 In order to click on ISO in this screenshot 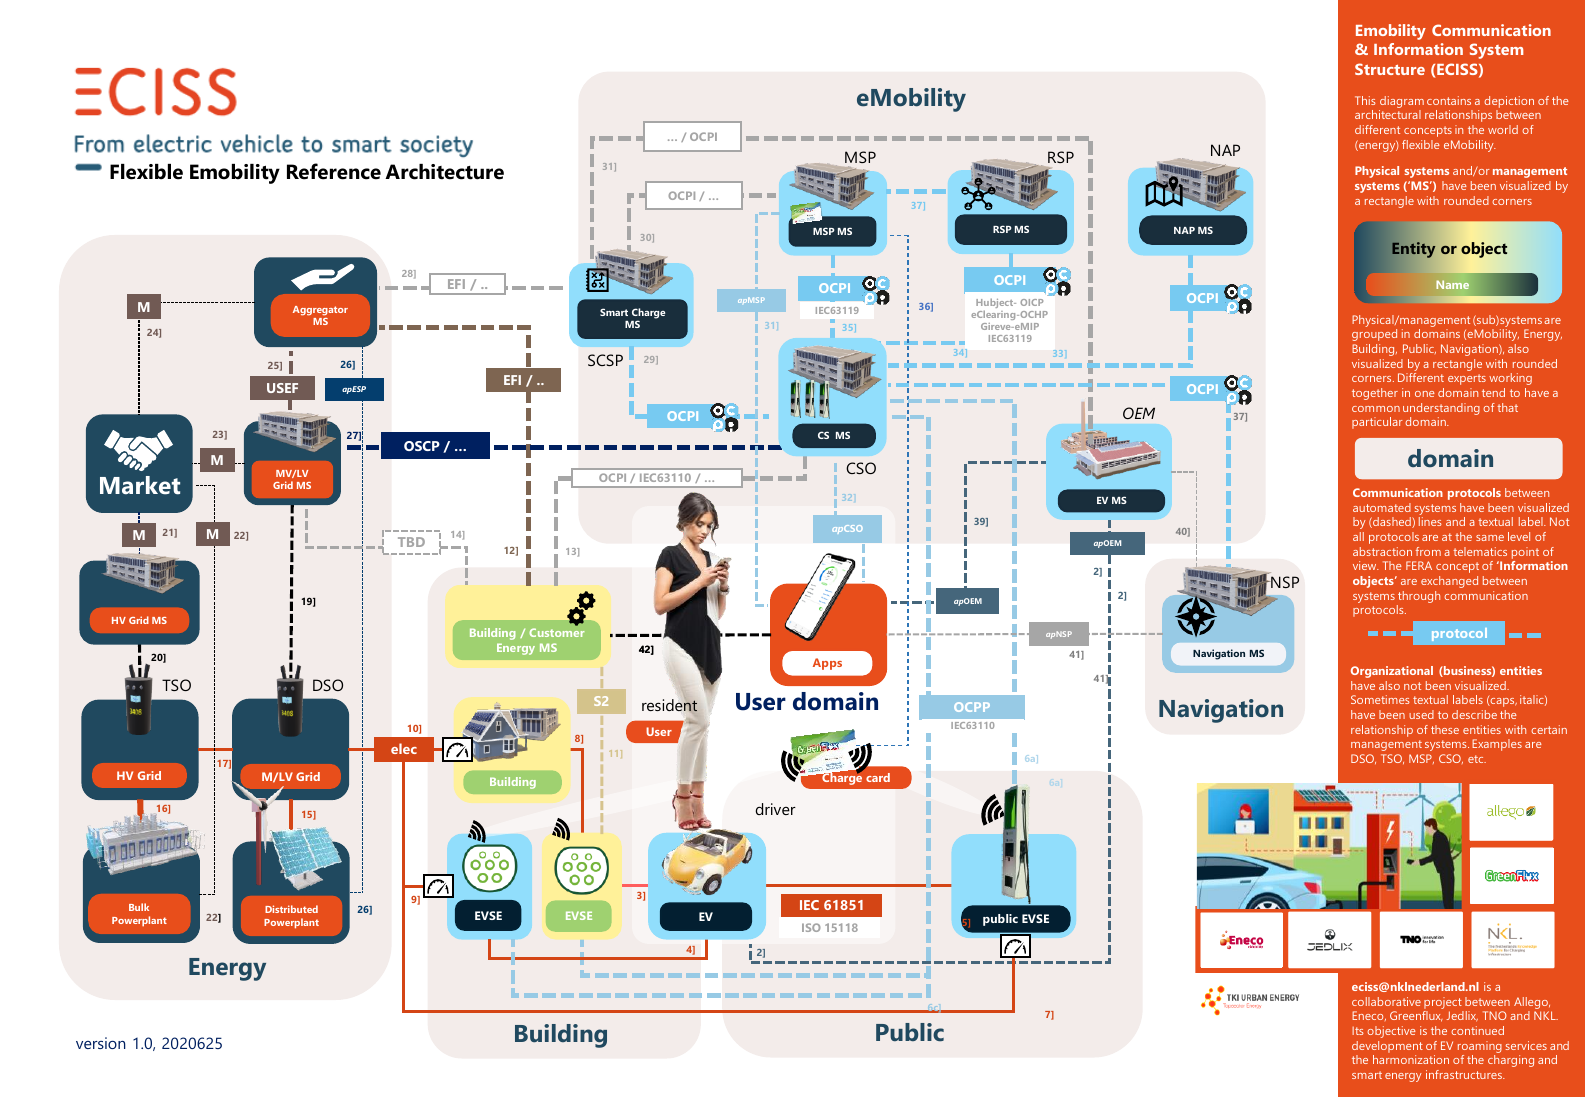, I will do `click(811, 927)`.
